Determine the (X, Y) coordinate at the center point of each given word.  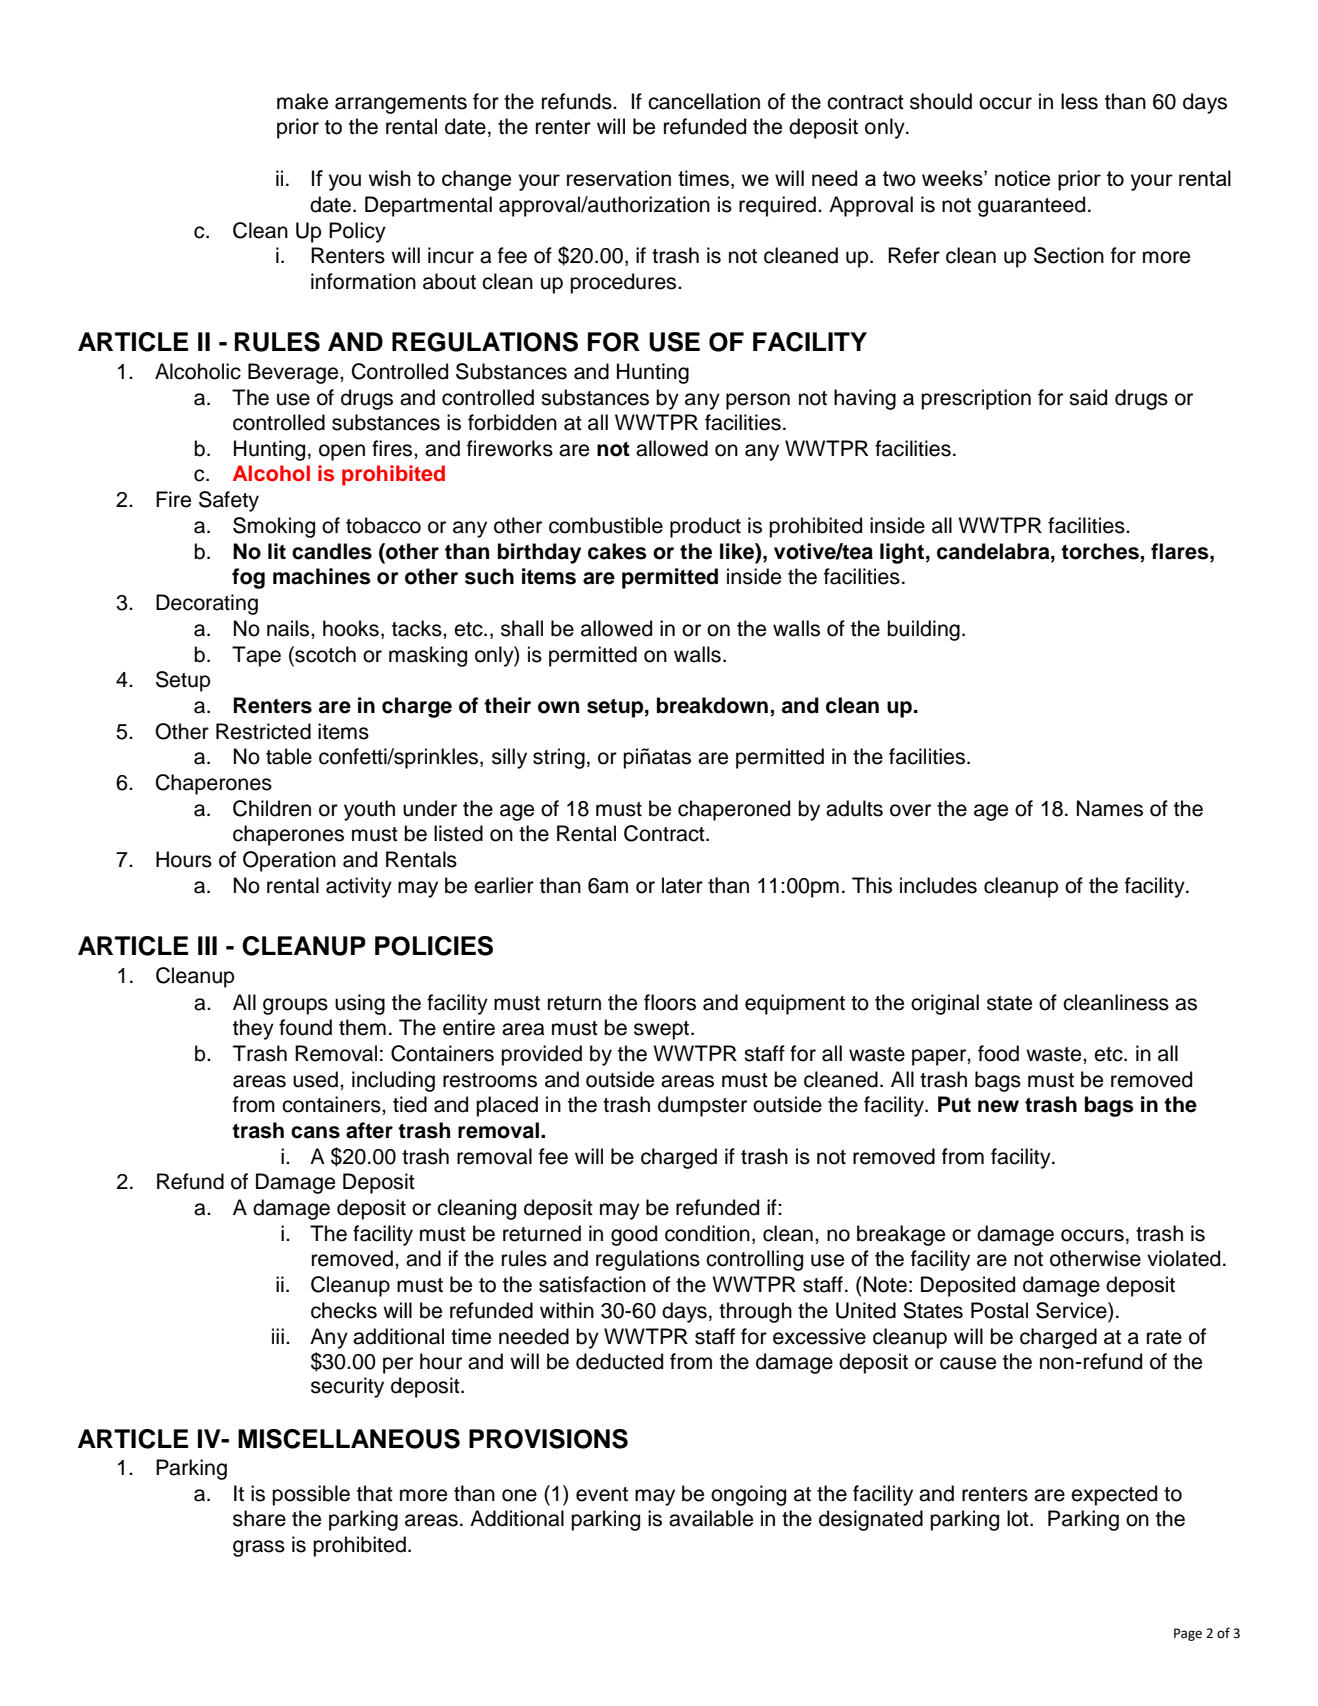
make (302, 101)
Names (1110, 808)
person (758, 401)
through (755, 1312)
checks (344, 1310)
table (289, 756)
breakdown (712, 705)
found (305, 1027)
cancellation (704, 101)
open (342, 452)
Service (1072, 1310)
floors (670, 1002)
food (998, 1053)
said (1088, 397)
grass (259, 1548)
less (1079, 101)
